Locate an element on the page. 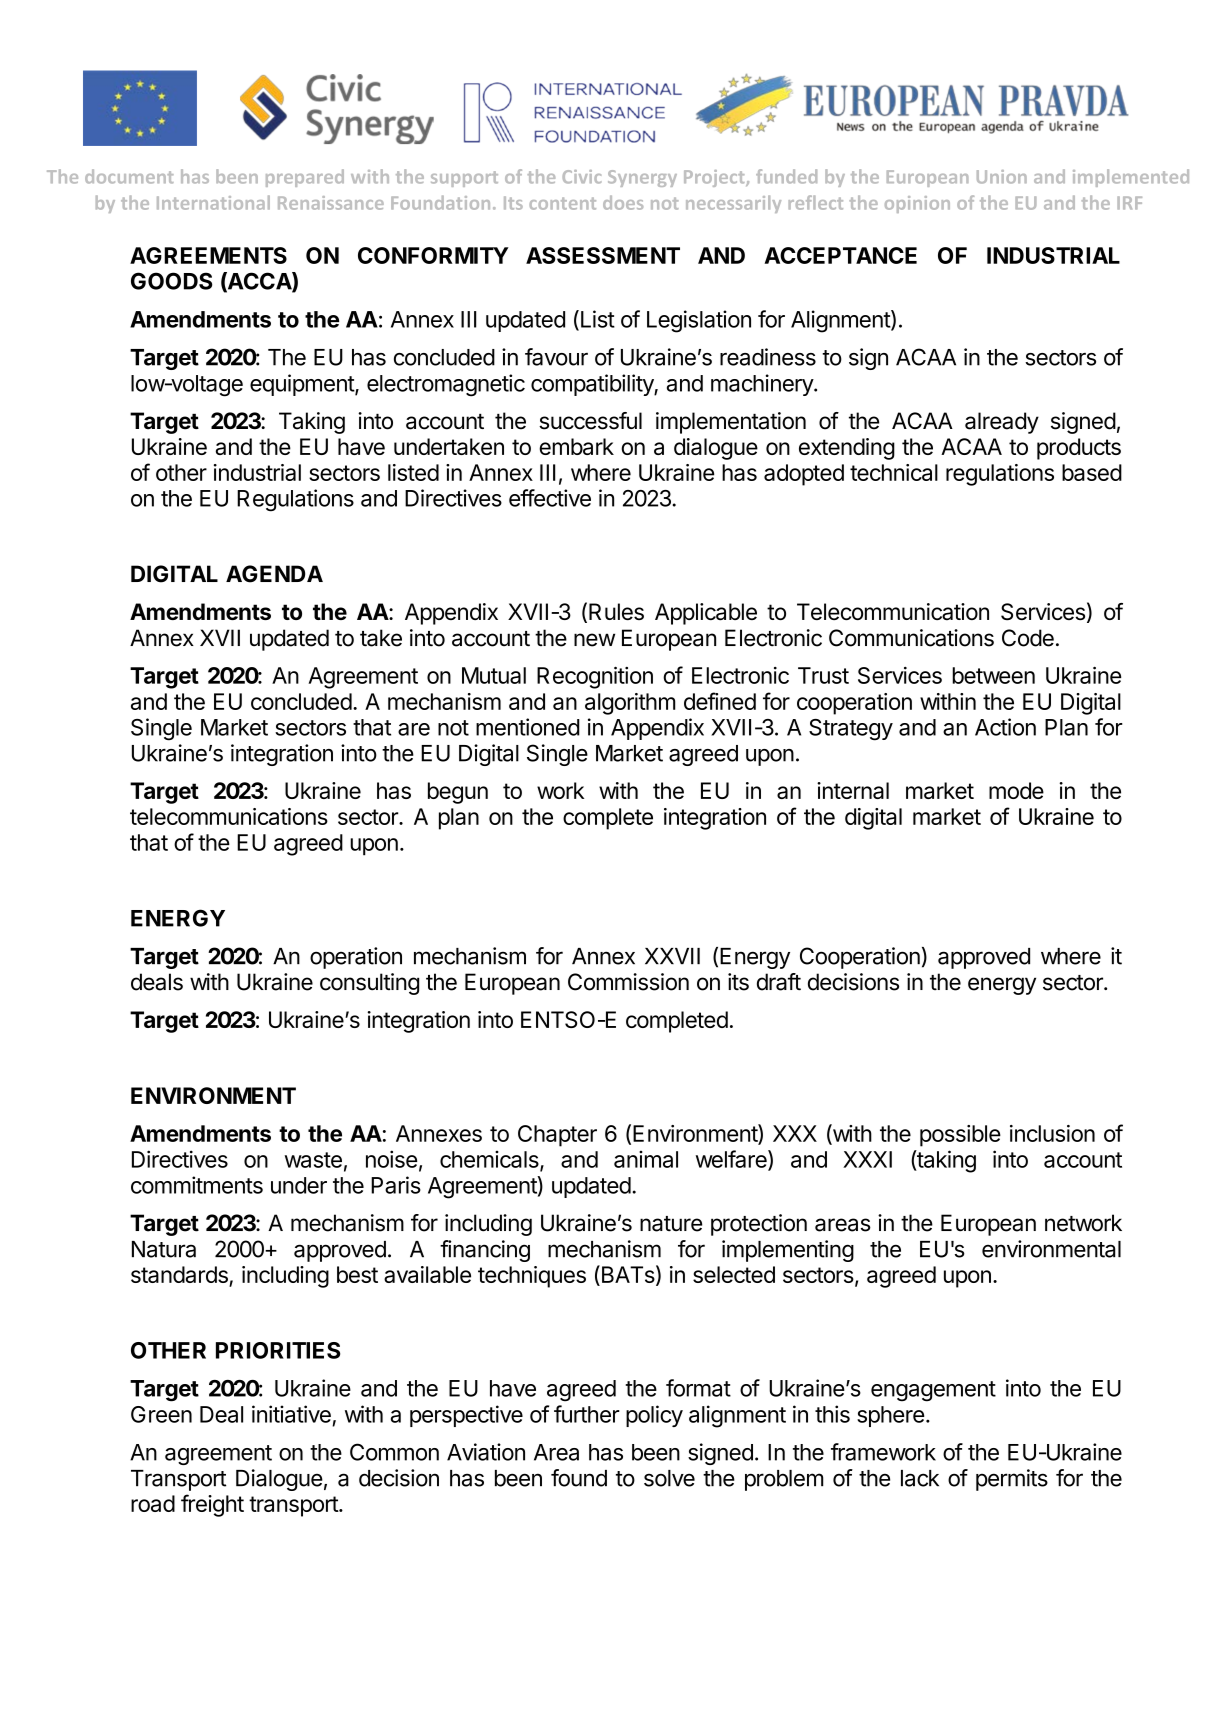 The width and height of the page is (1211, 1713). Union is located at coordinates (1002, 177).
